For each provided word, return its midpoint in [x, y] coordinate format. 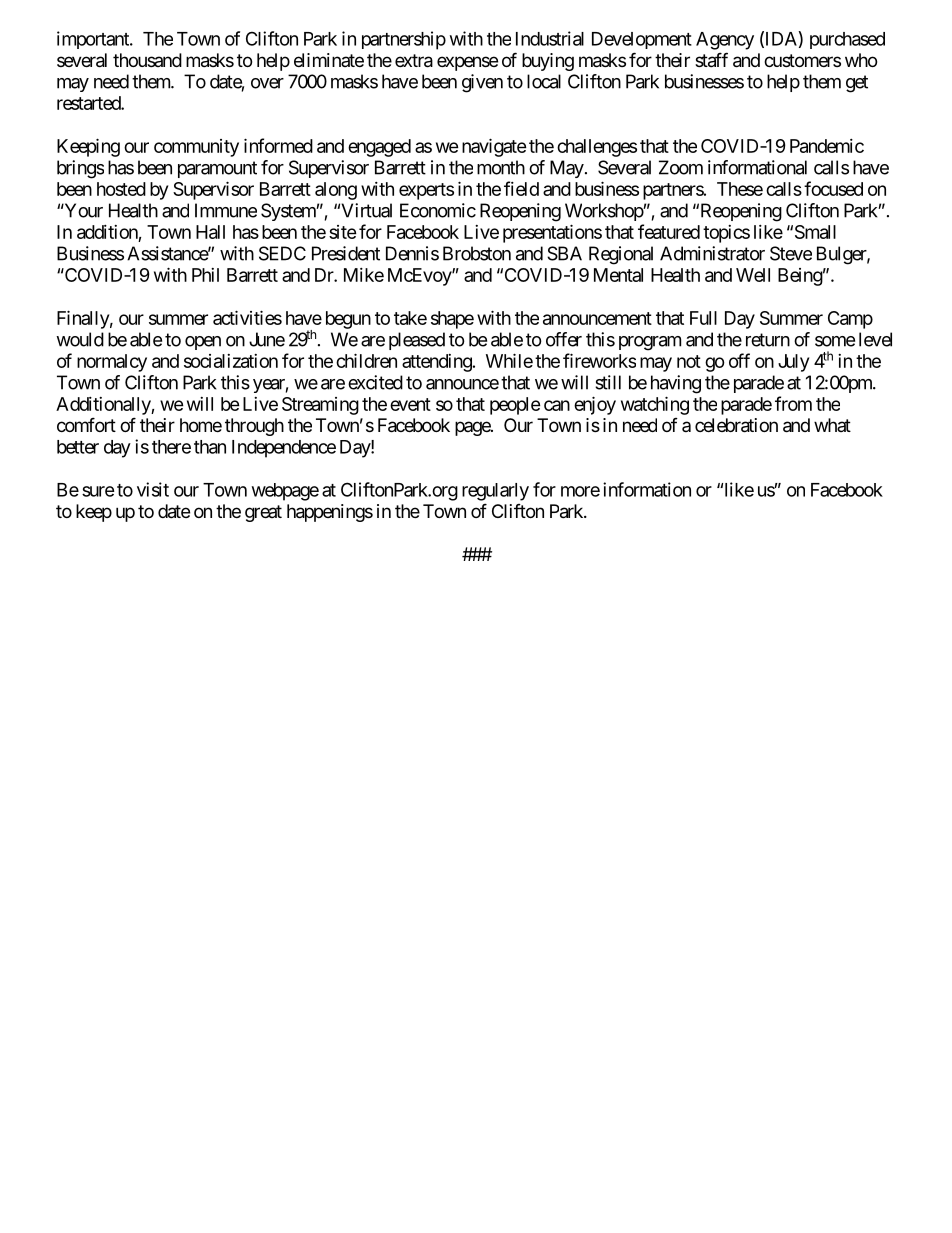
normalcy [112, 363]
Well [753, 275]
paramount [217, 169]
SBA [564, 253]
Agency [725, 41]
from [793, 403]
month [501, 167]
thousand [147, 60]
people [515, 406]
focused [833, 188]
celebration [736, 425]
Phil [205, 275]
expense [467, 63]
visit [153, 489]
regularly [495, 492]
